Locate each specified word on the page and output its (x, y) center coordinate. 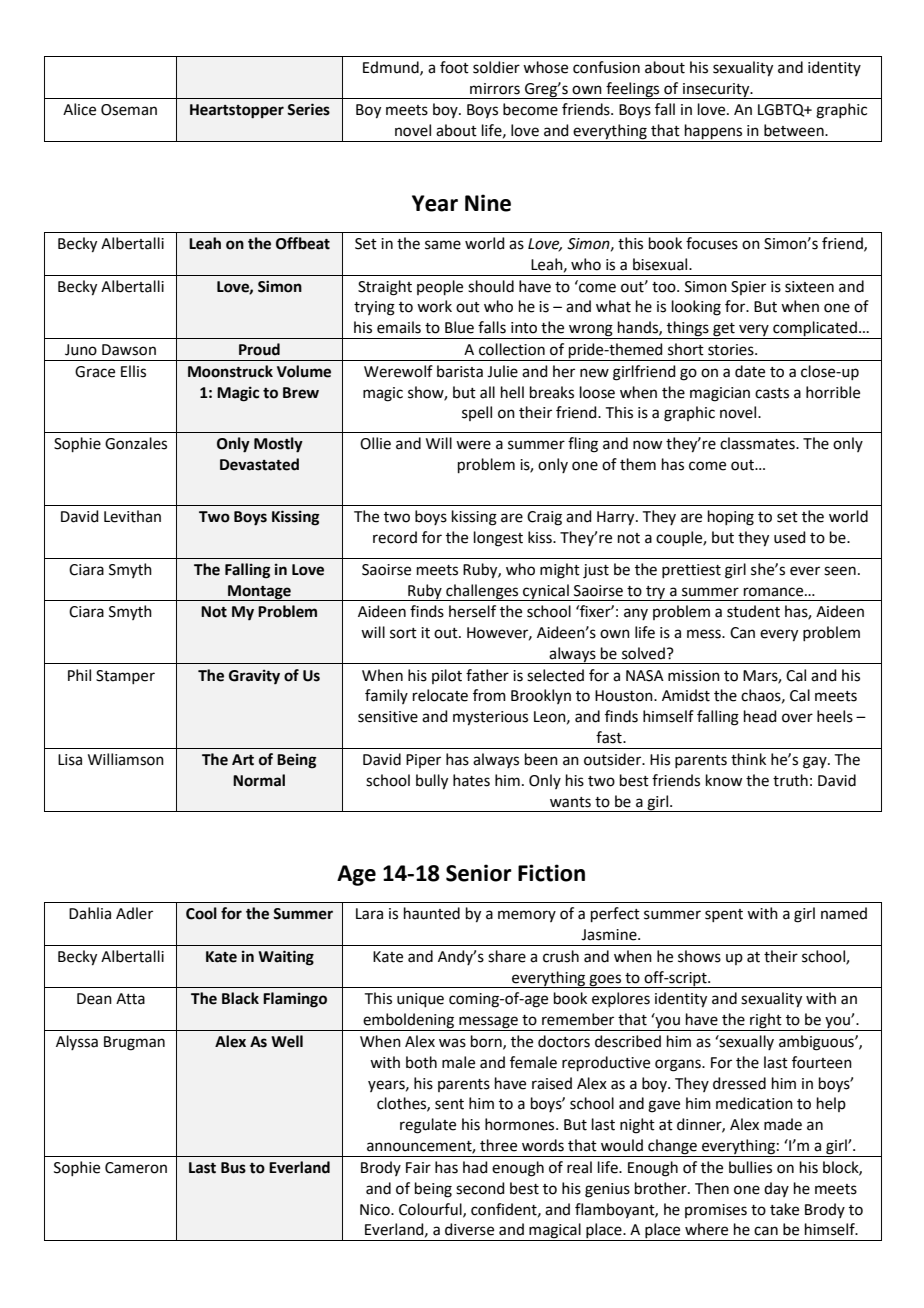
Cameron (136, 1168)
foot (454, 67)
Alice (79, 109)
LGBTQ (782, 110)
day (776, 1189)
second (480, 1188)
